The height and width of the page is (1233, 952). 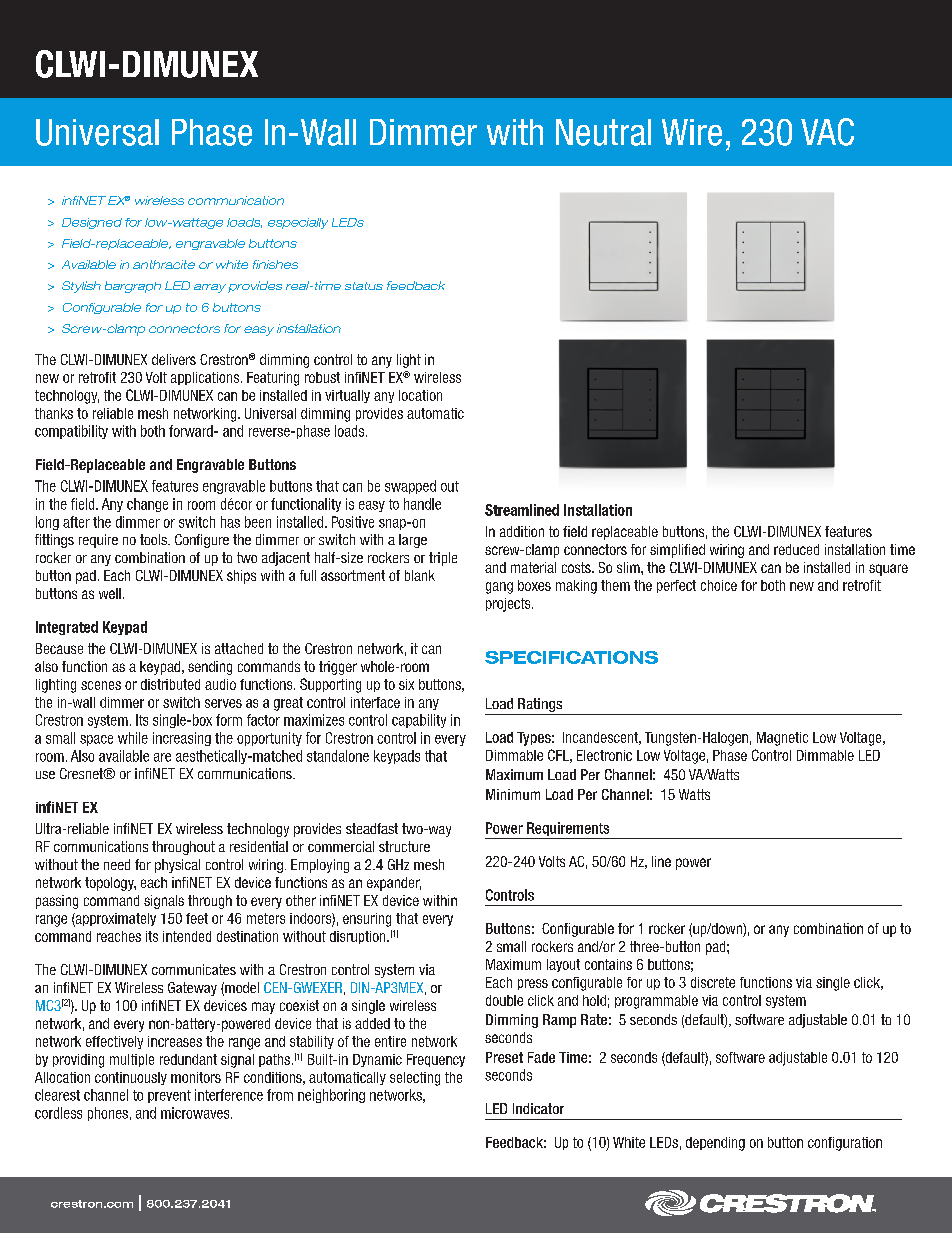 I want to click on change, so click(x=147, y=505).
